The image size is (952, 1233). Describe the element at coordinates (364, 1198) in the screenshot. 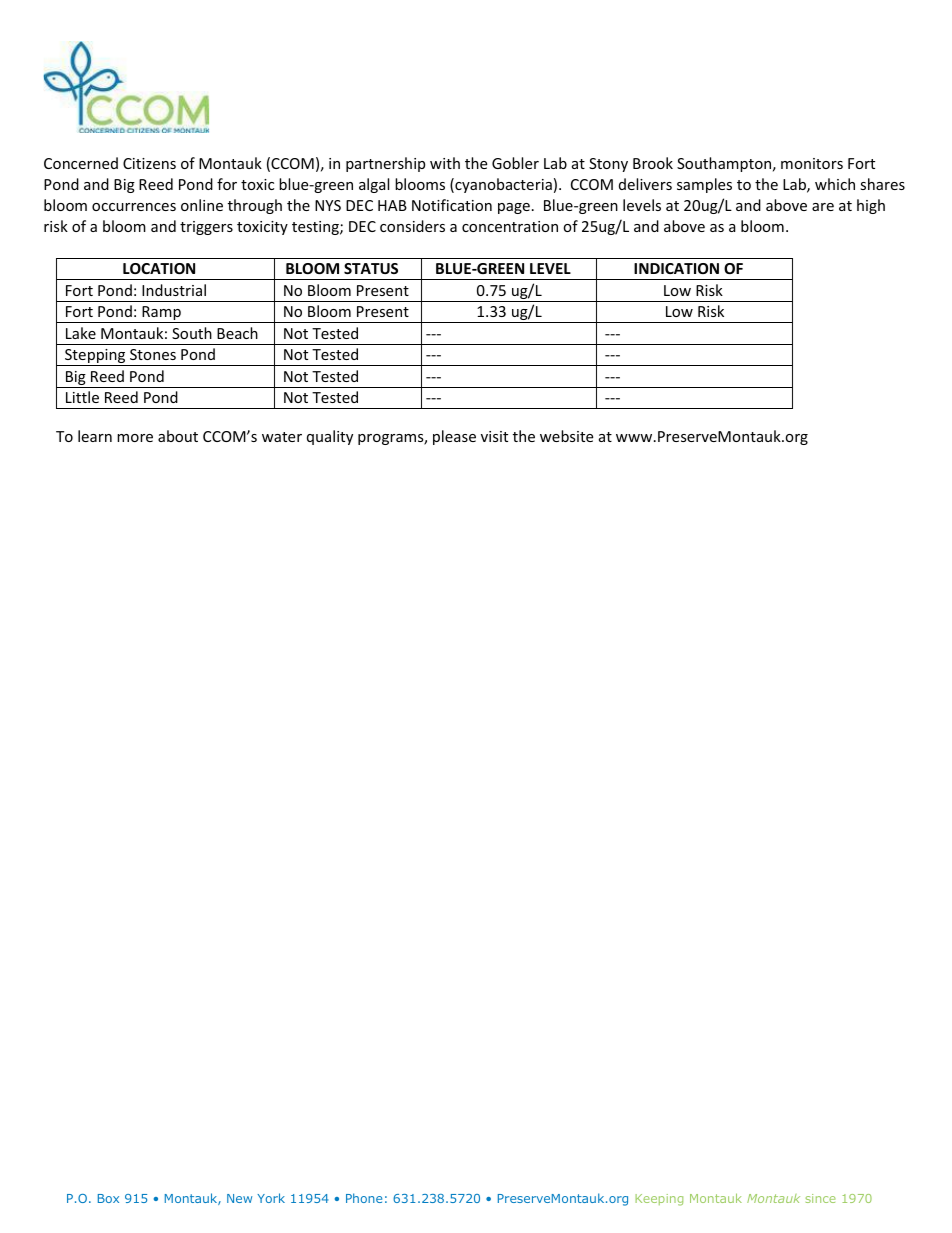

I see `Phone` at that location.
